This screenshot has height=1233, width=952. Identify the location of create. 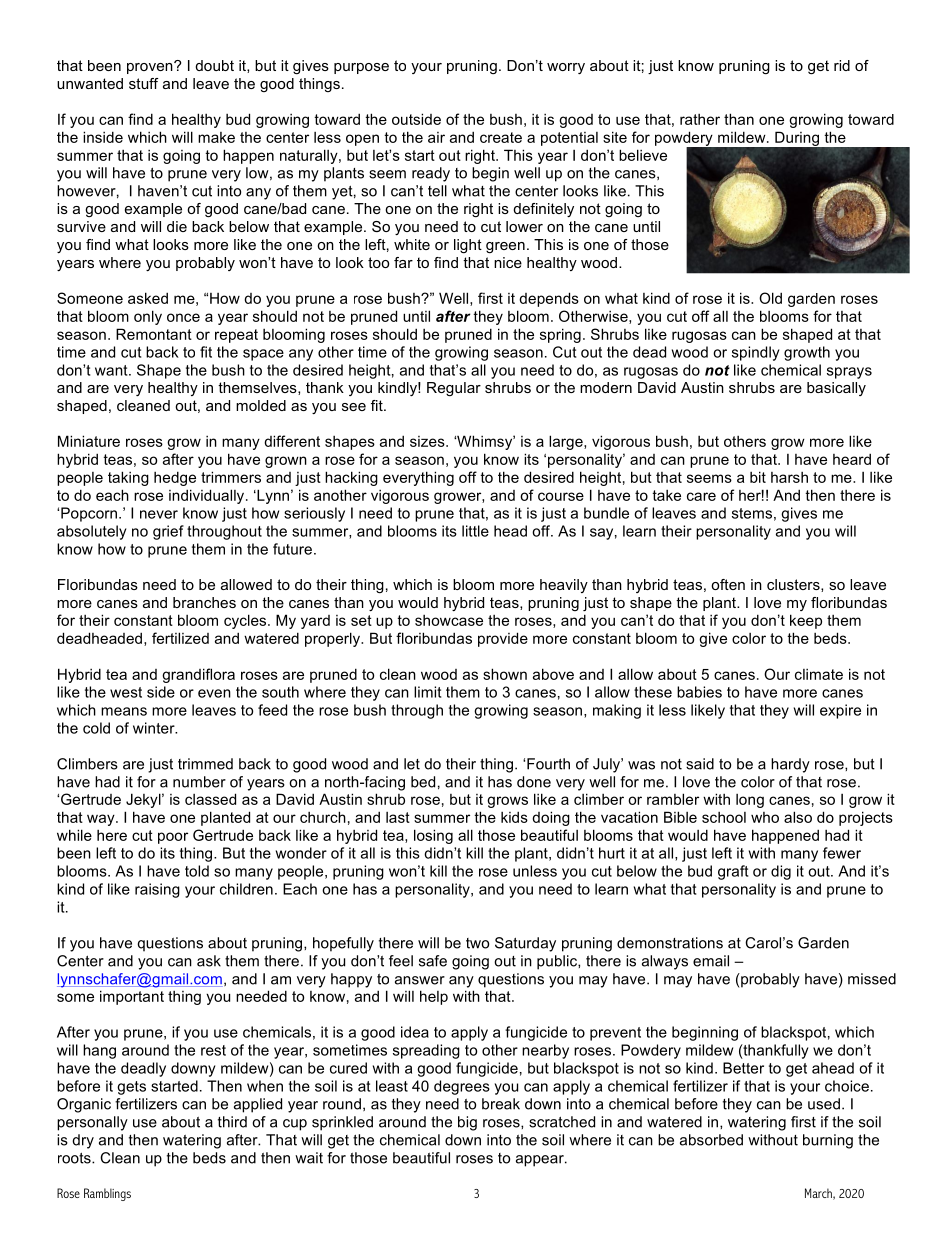
(501, 137).
